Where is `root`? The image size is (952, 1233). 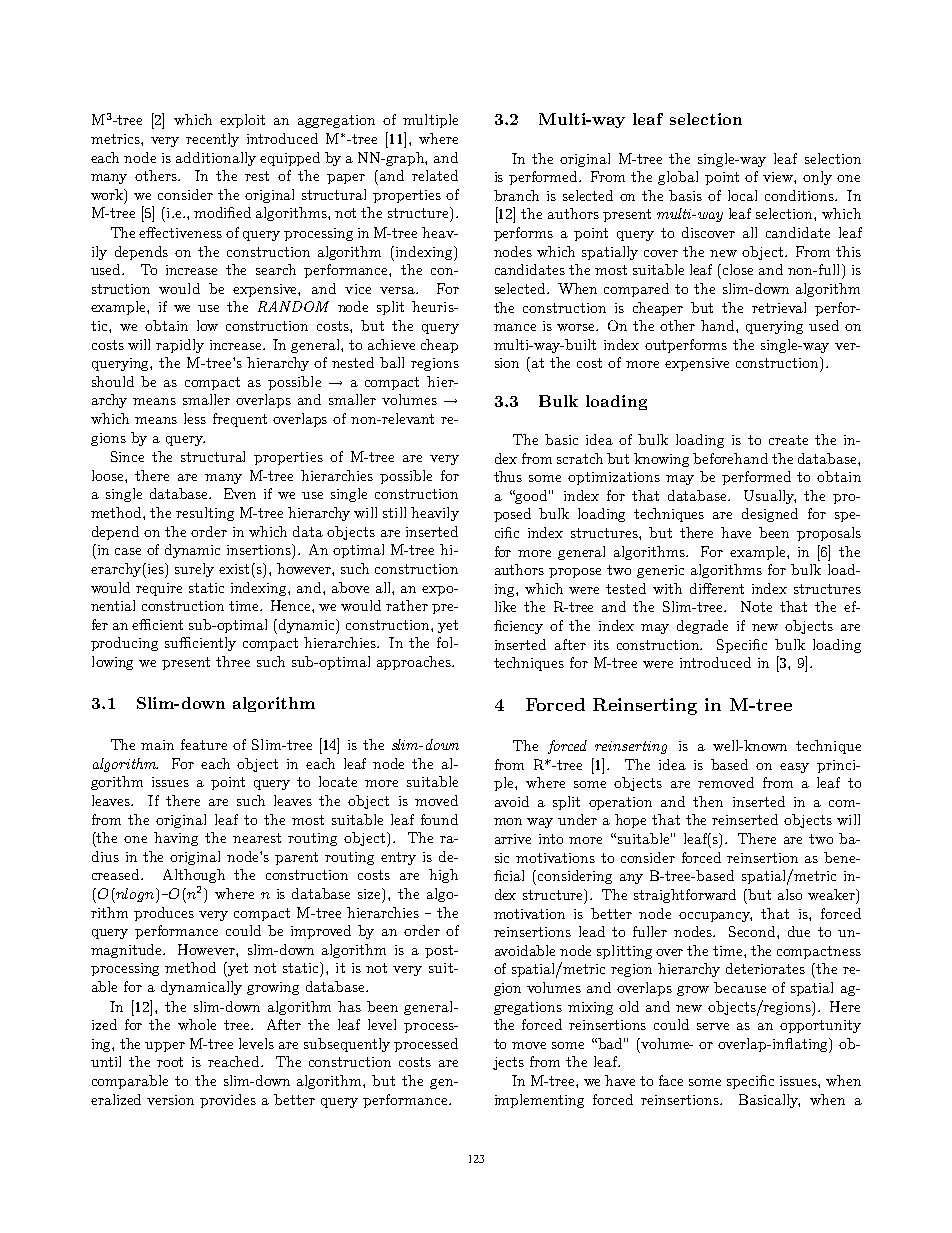
root is located at coordinates (170, 1062).
